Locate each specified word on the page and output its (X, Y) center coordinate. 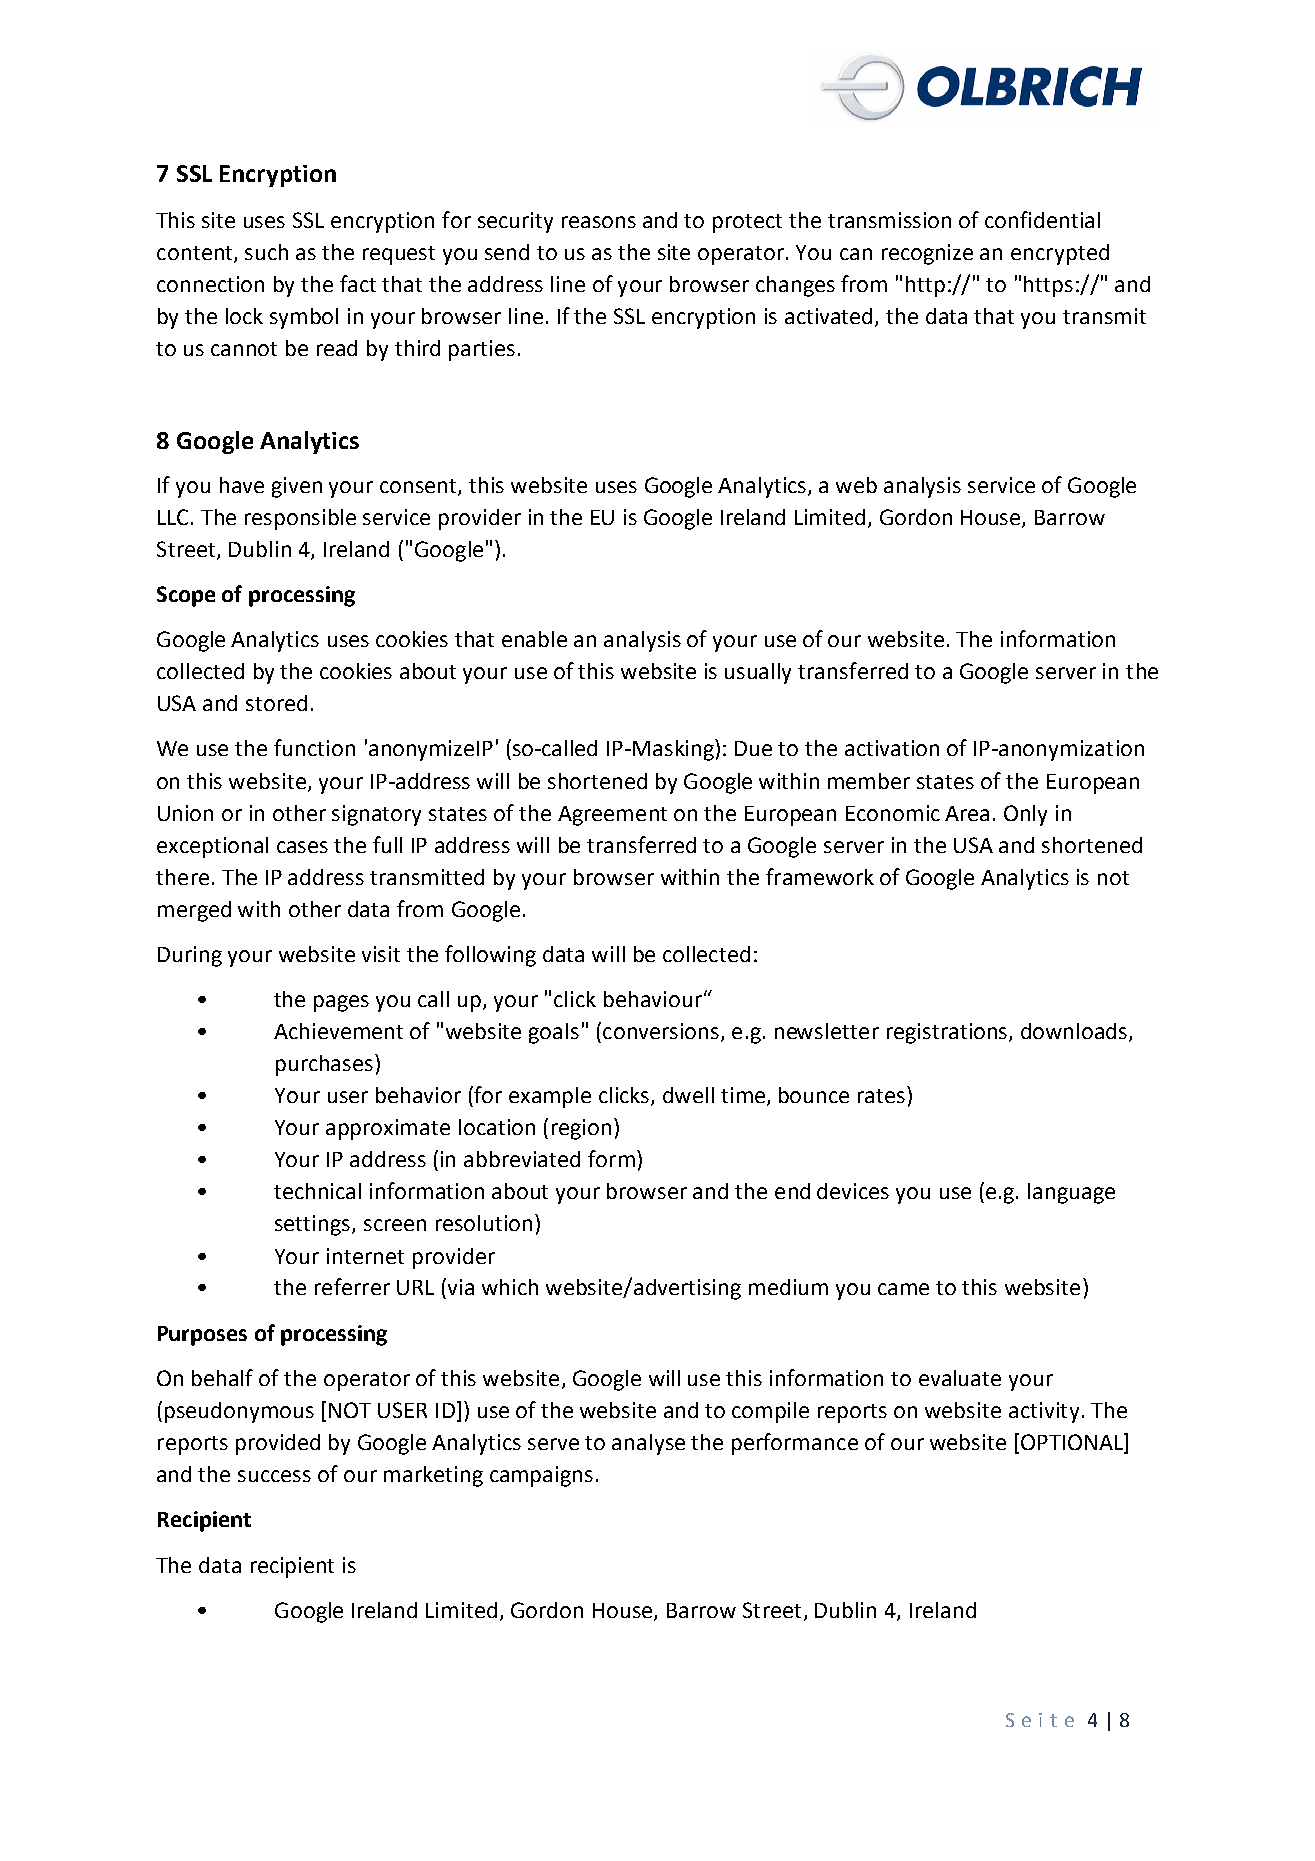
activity (1044, 1412)
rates (881, 1096)
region (581, 1129)
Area (967, 813)
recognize (927, 254)
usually (758, 673)
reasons (599, 222)
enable (534, 639)
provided (278, 1444)
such (266, 252)
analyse (648, 1444)
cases (302, 847)
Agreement (612, 816)
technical (317, 1191)
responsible (300, 519)
